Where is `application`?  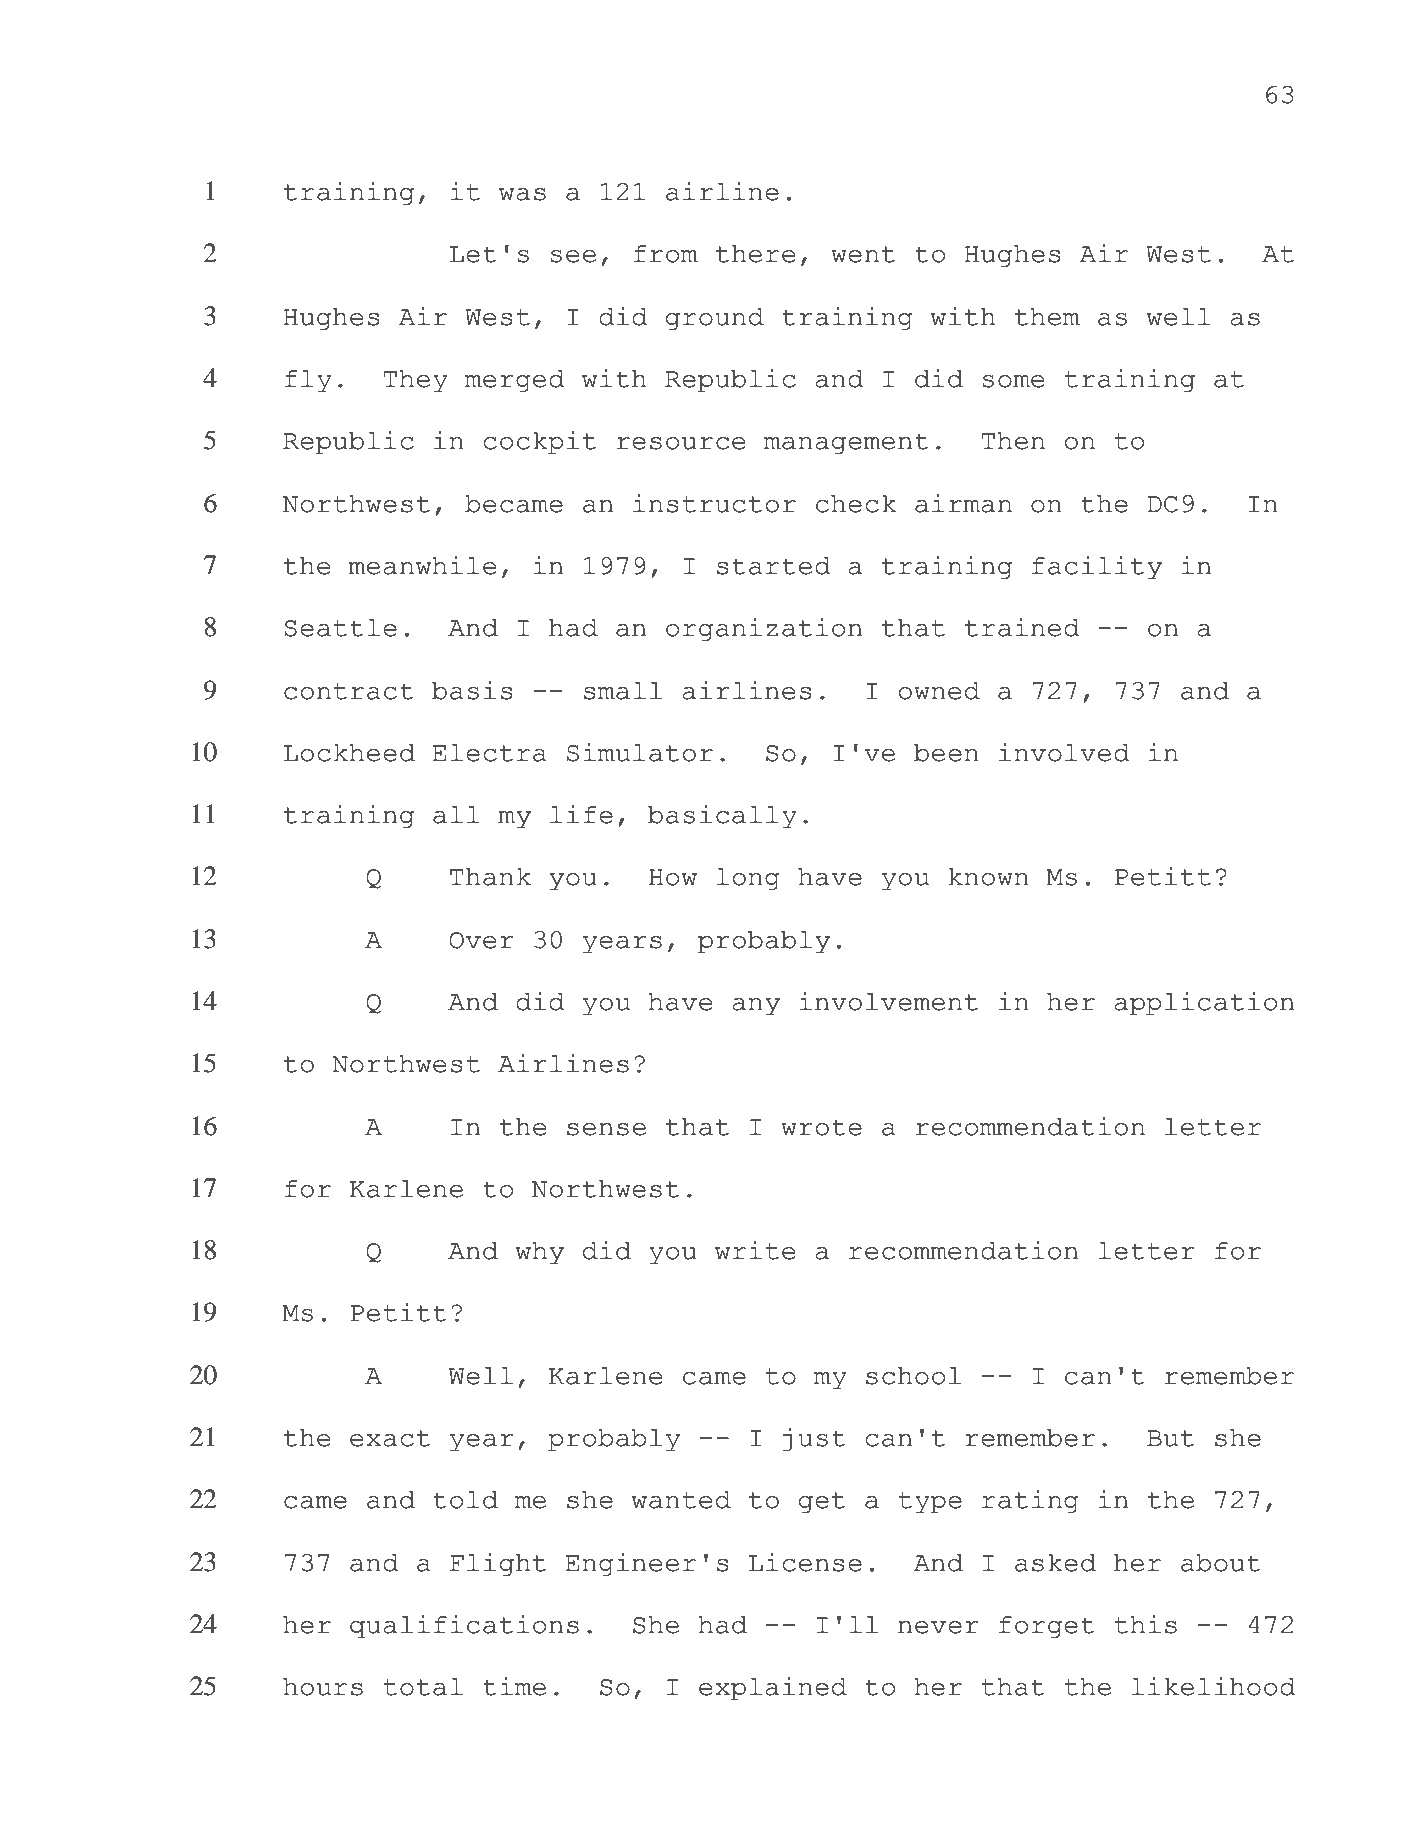 application is located at coordinates (1204, 1004).
